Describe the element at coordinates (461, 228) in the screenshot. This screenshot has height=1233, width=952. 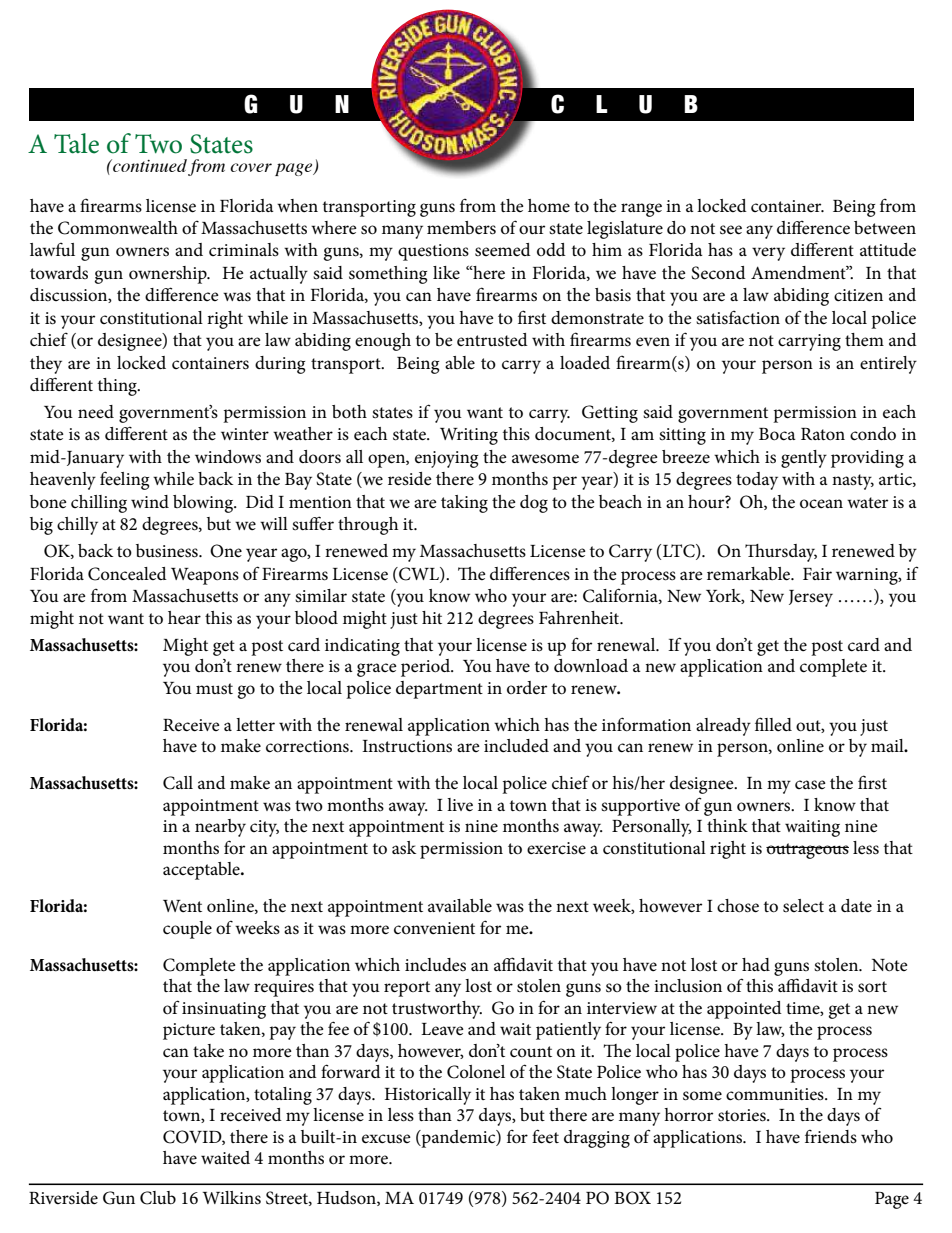
I see `members` at that location.
